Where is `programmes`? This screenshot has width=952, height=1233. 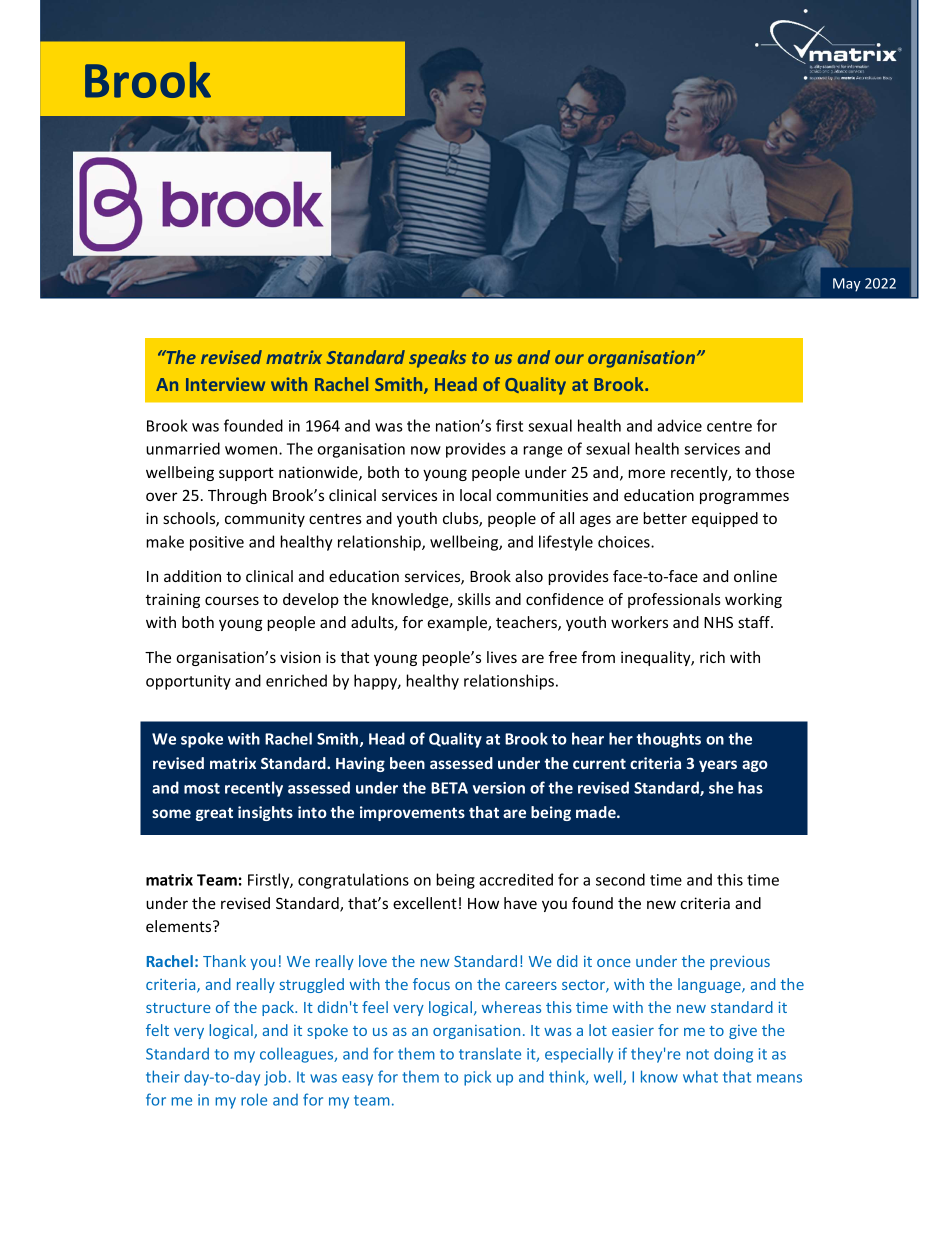 programmes is located at coordinates (744, 498).
